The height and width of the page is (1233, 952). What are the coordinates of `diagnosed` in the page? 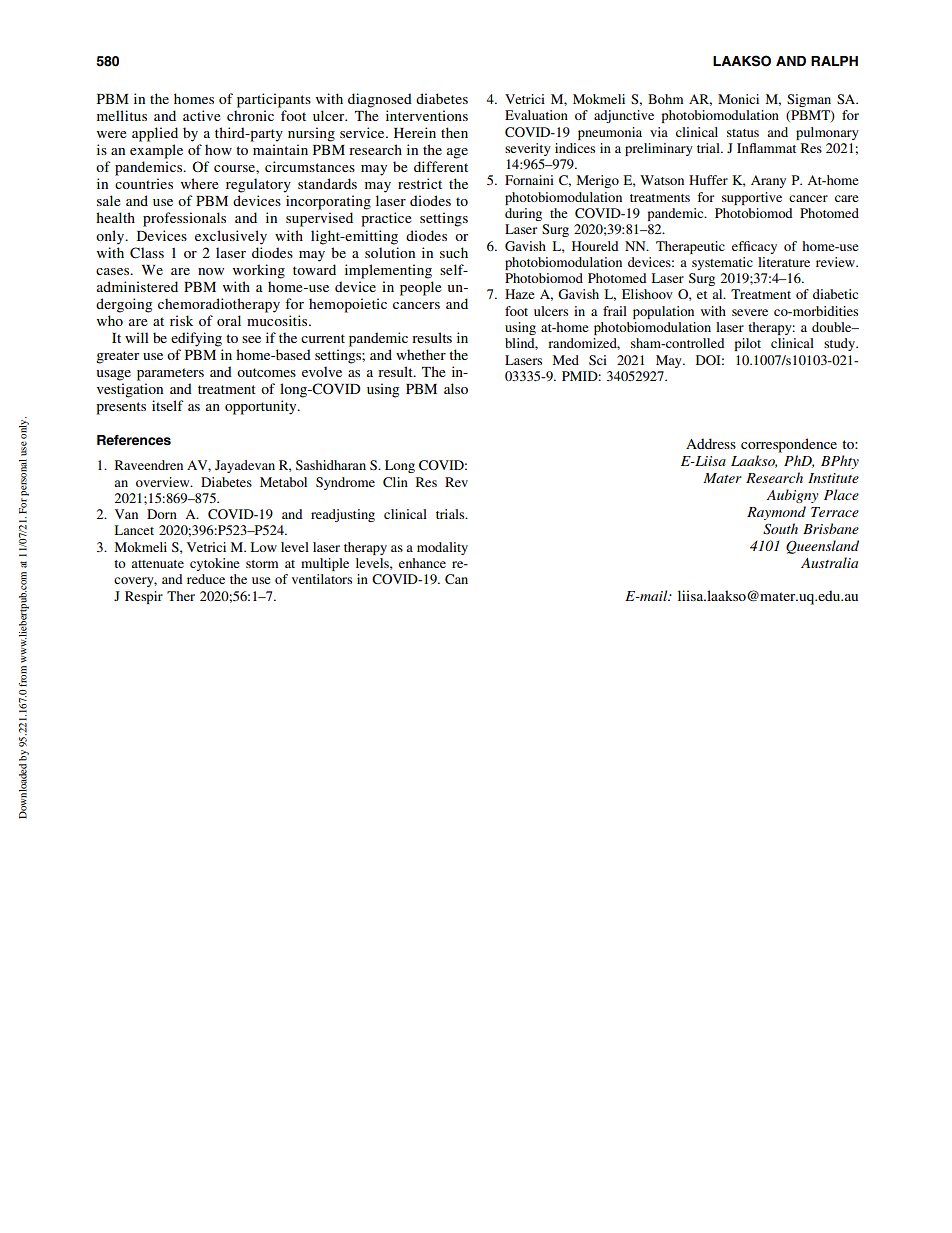 It's located at (380, 100).
